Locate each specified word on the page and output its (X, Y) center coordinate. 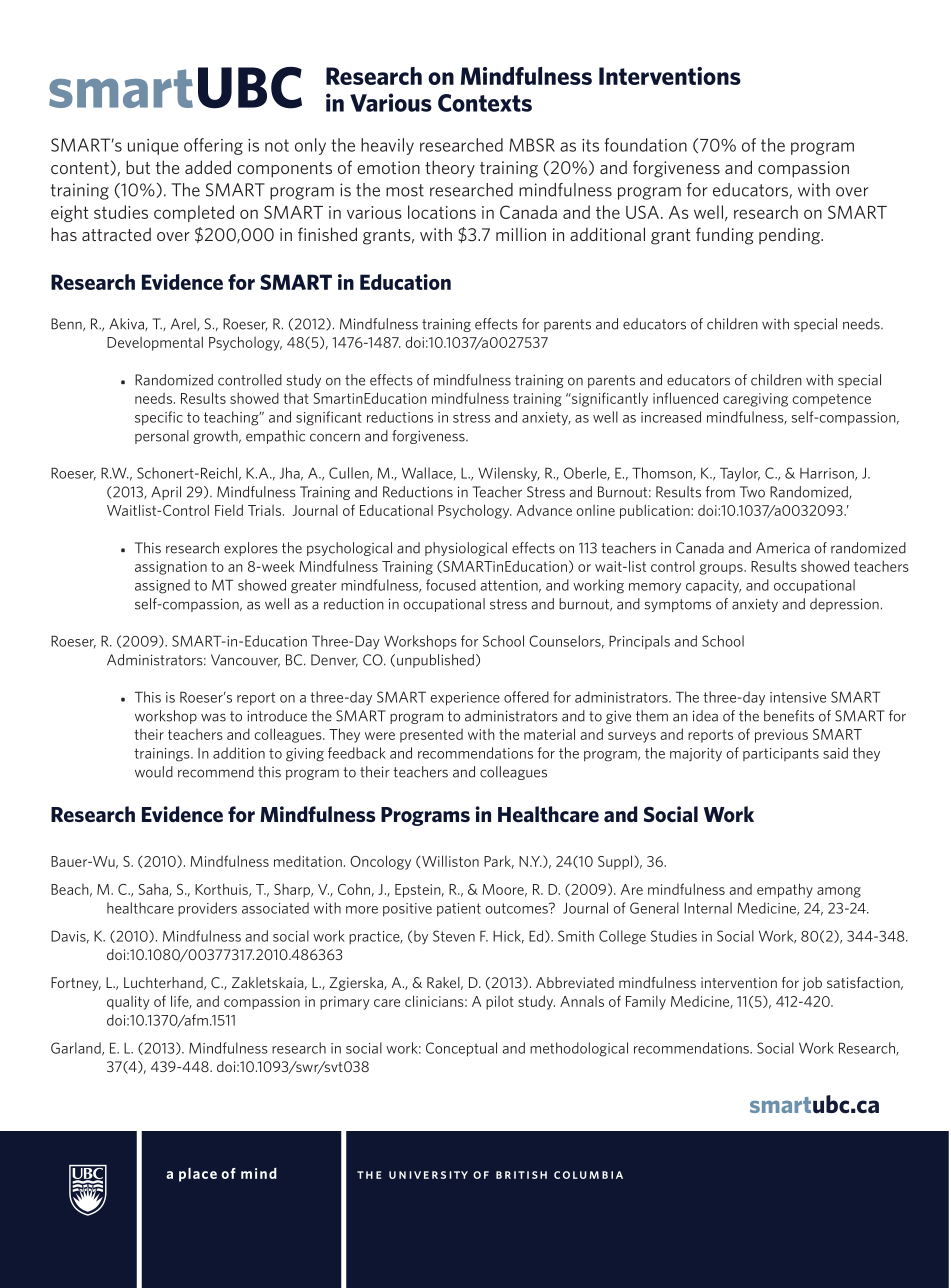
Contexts (485, 103)
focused (451, 585)
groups (722, 569)
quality (128, 1003)
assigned (162, 586)
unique (153, 147)
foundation (645, 145)
